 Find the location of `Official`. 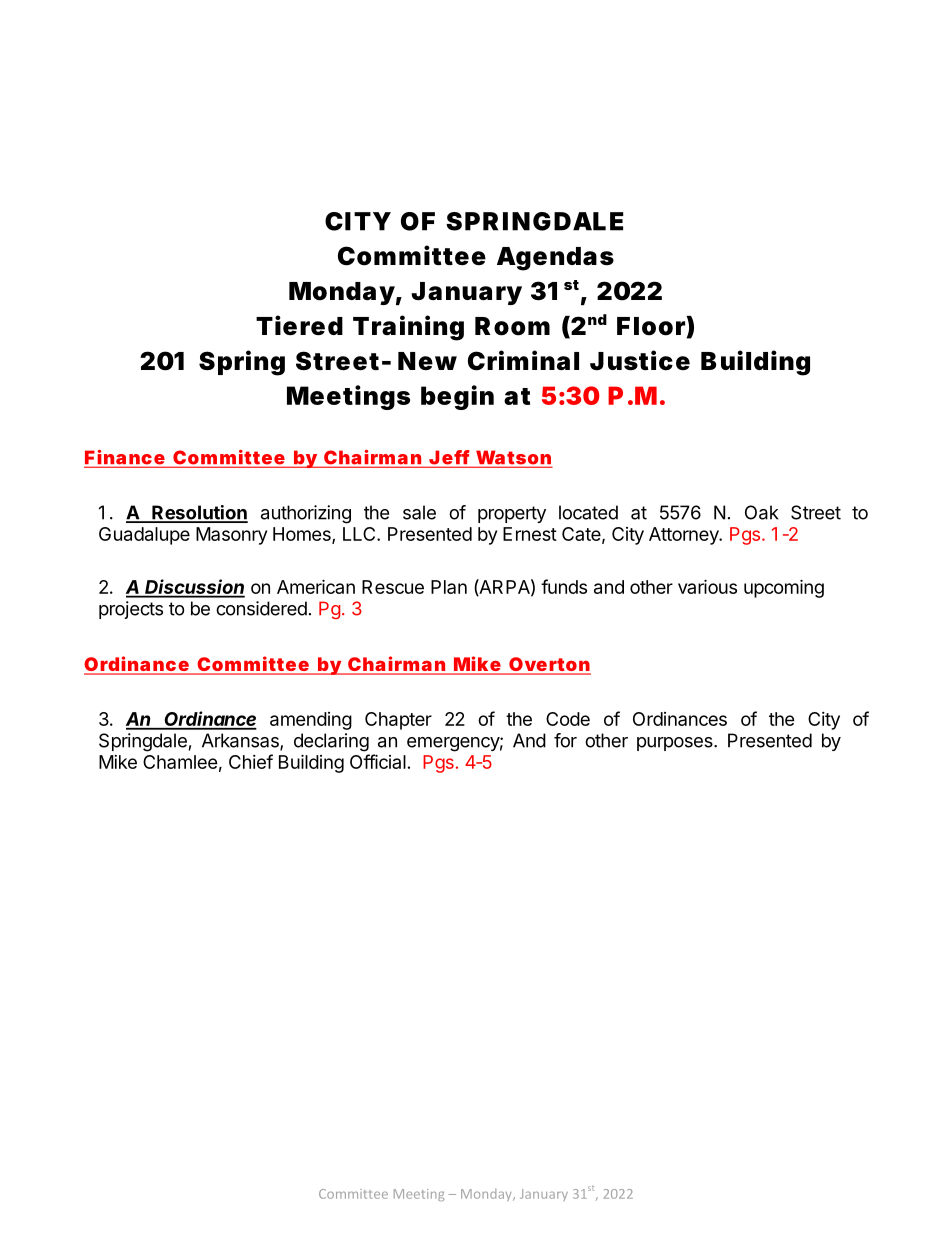

Official is located at coordinates (378, 761).
